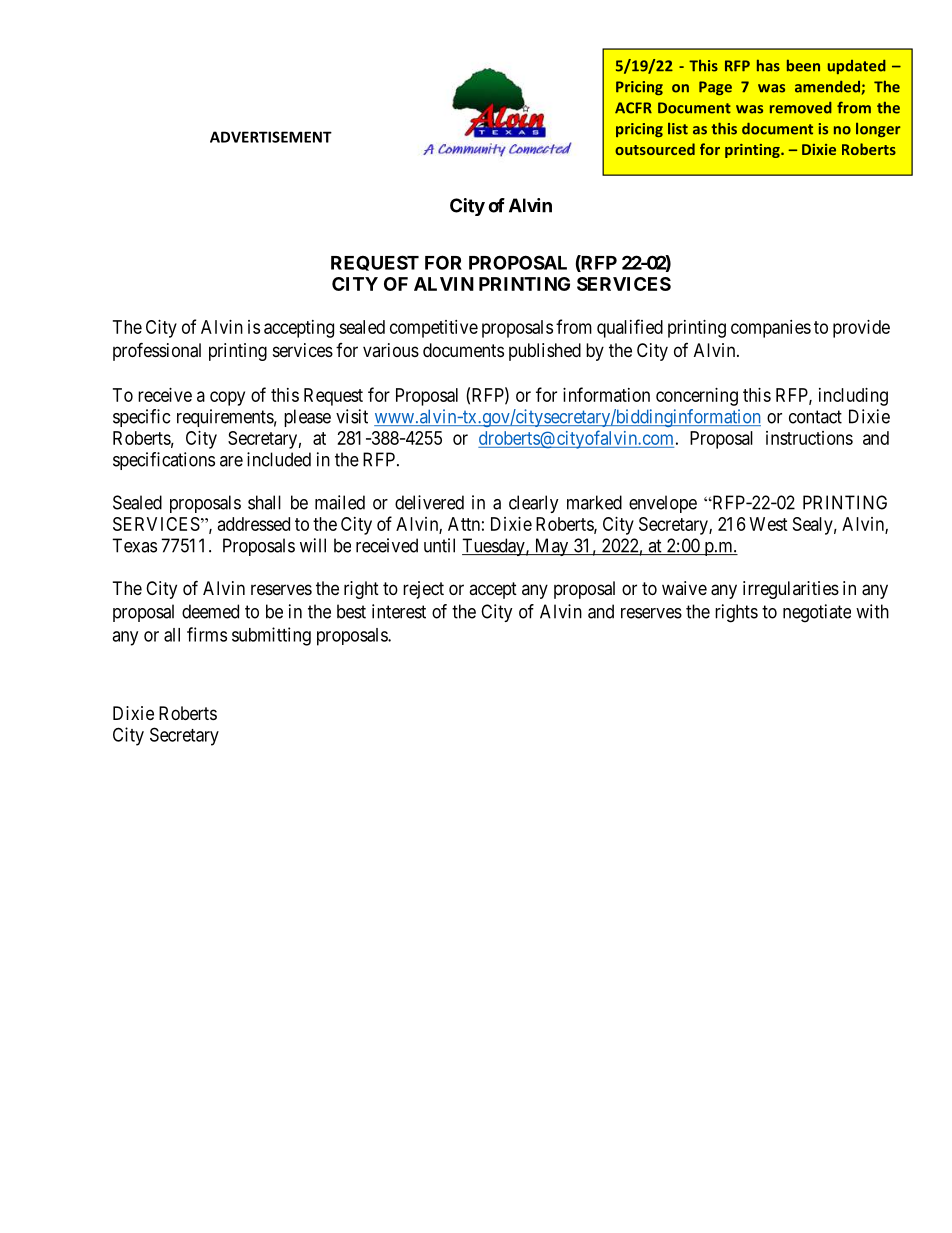  Describe the element at coordinates (434, 329) in the document. I see `competitive` at that location.
